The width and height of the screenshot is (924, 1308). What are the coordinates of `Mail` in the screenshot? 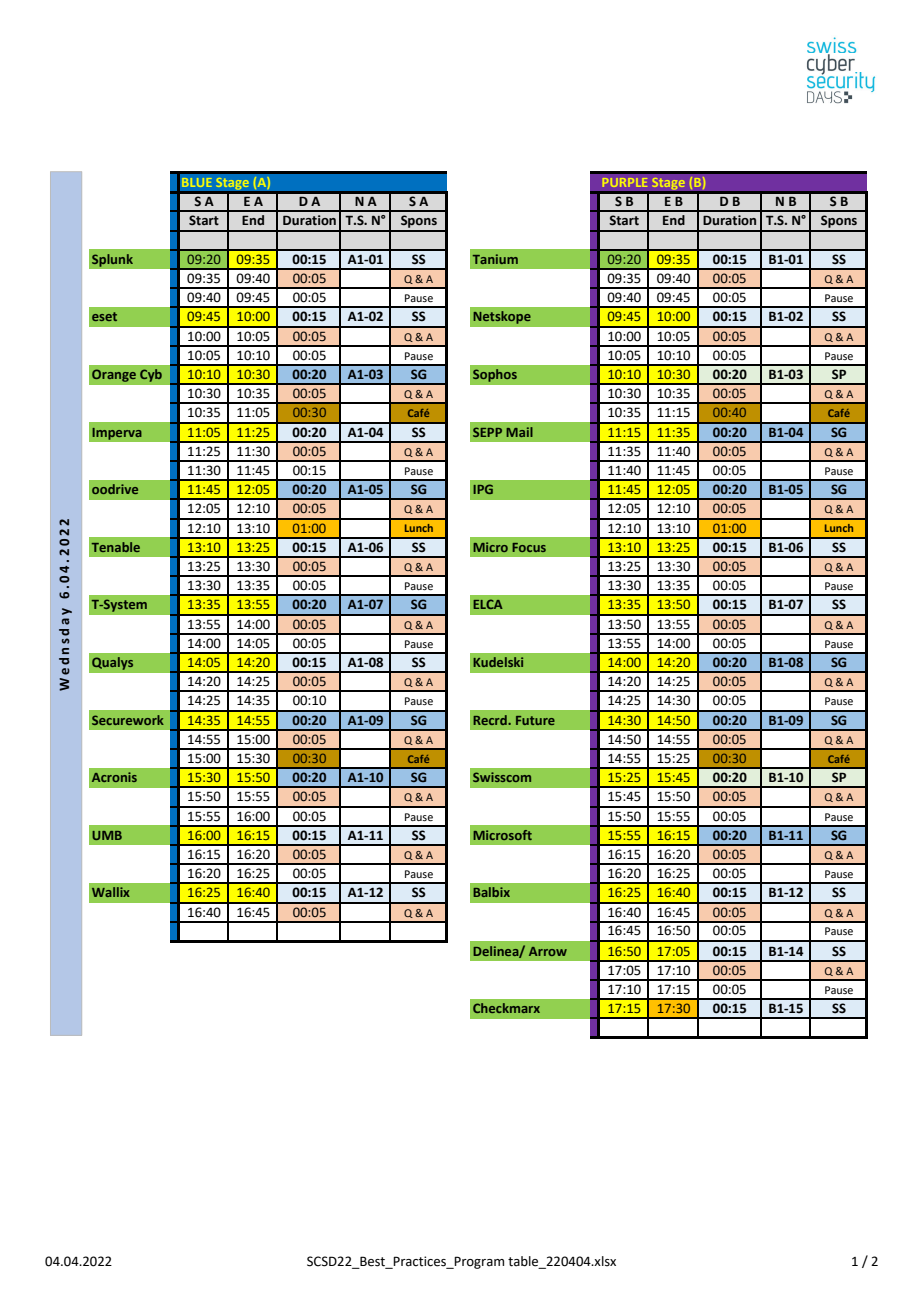 It's located at (519, 432).
